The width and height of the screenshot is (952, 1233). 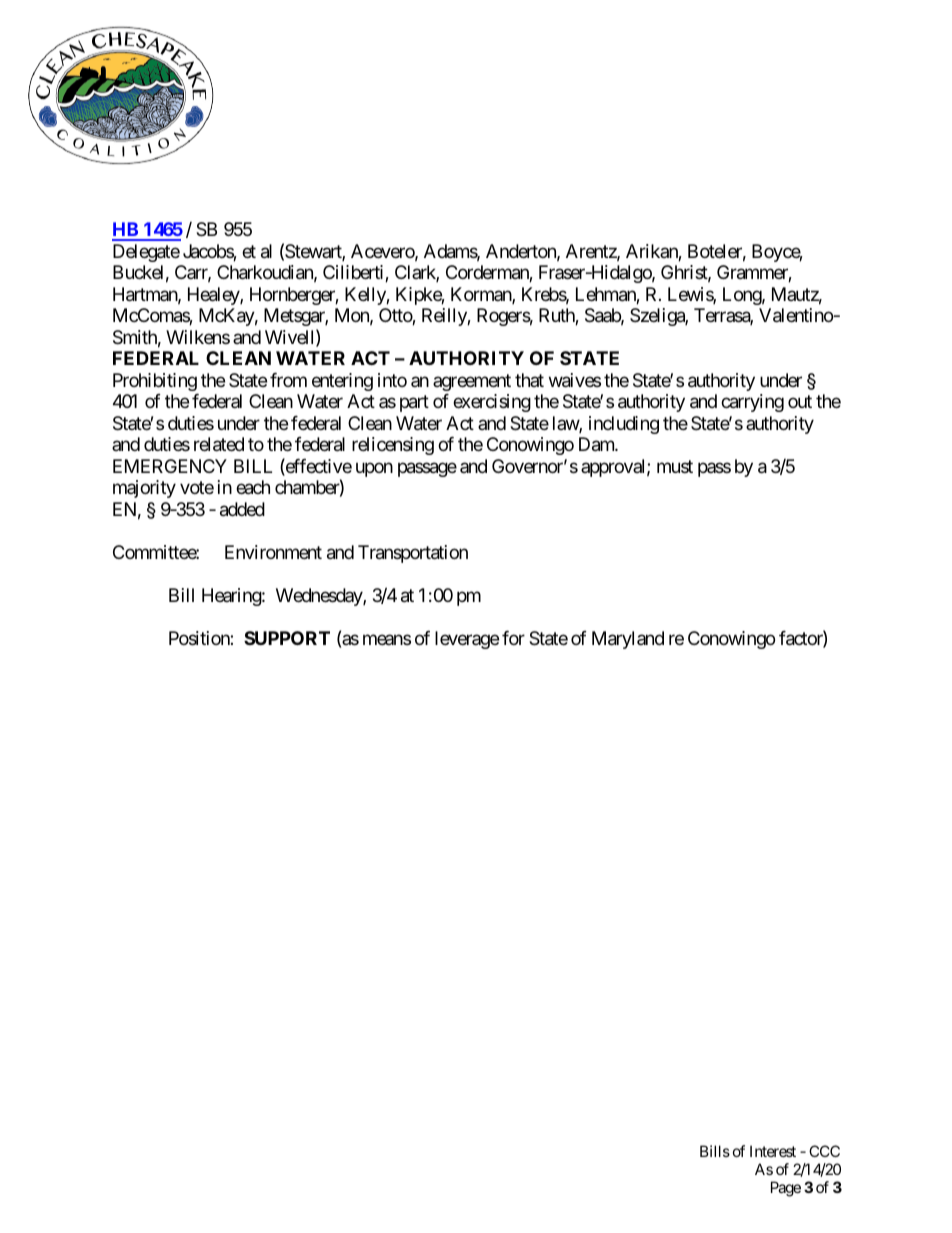 What do you see at coordinates (467, 640) in the screenshot?
I see `leverage` at bounding box center [467, 640].
